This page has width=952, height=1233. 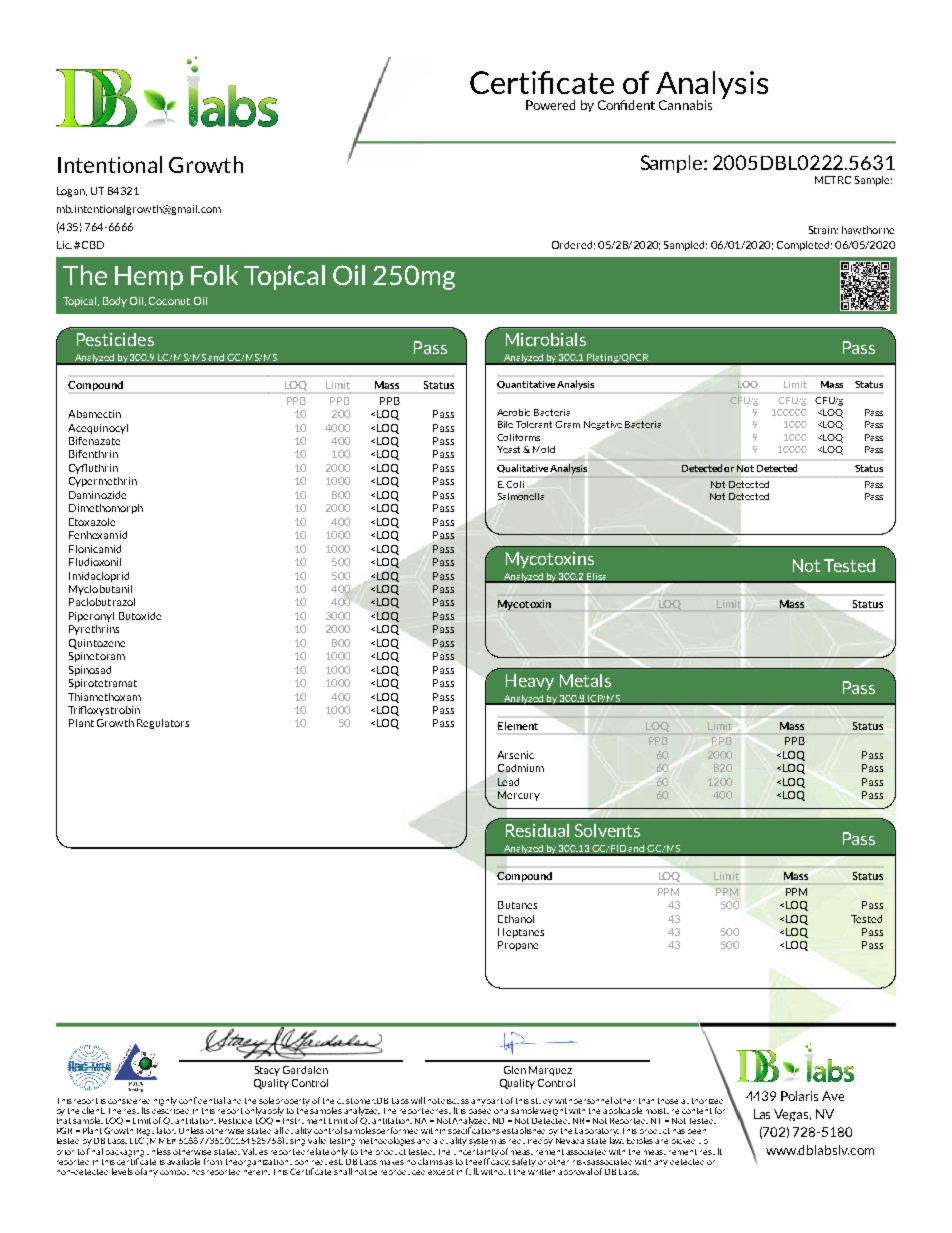 I want to click on Spinosad, so click(x=90, y=671).
